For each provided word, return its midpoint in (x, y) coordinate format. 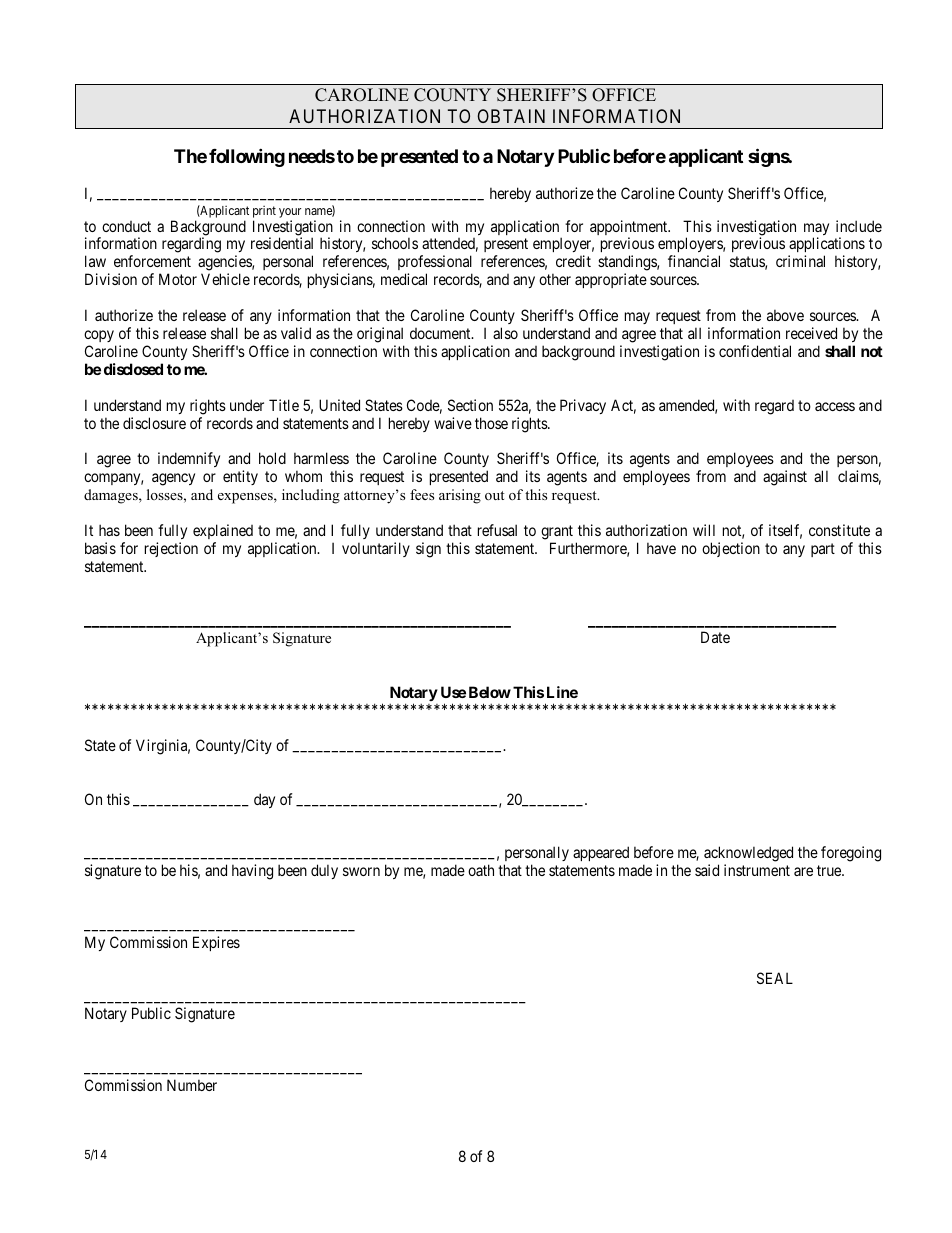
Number (192, 1085)
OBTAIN (511, 116)
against (785, 478)
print (264, 212)
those (491, 423)
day (264, 800)
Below (490, 692)
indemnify (189, 459)
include (859, 226)
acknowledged (748, 855)
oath (481, 870)
